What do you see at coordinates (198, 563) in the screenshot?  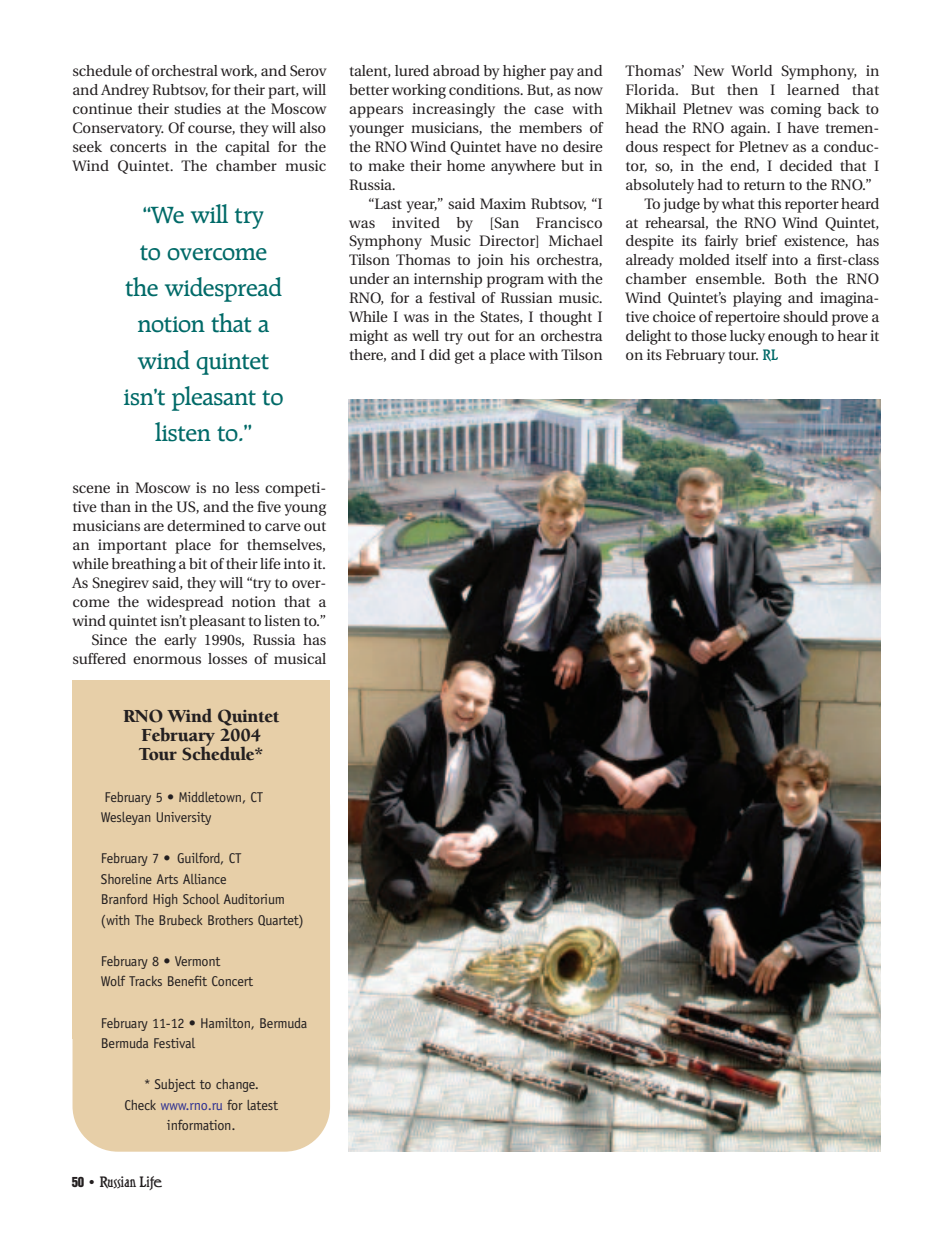 I see `bit` at bounding box center [198, 563].
